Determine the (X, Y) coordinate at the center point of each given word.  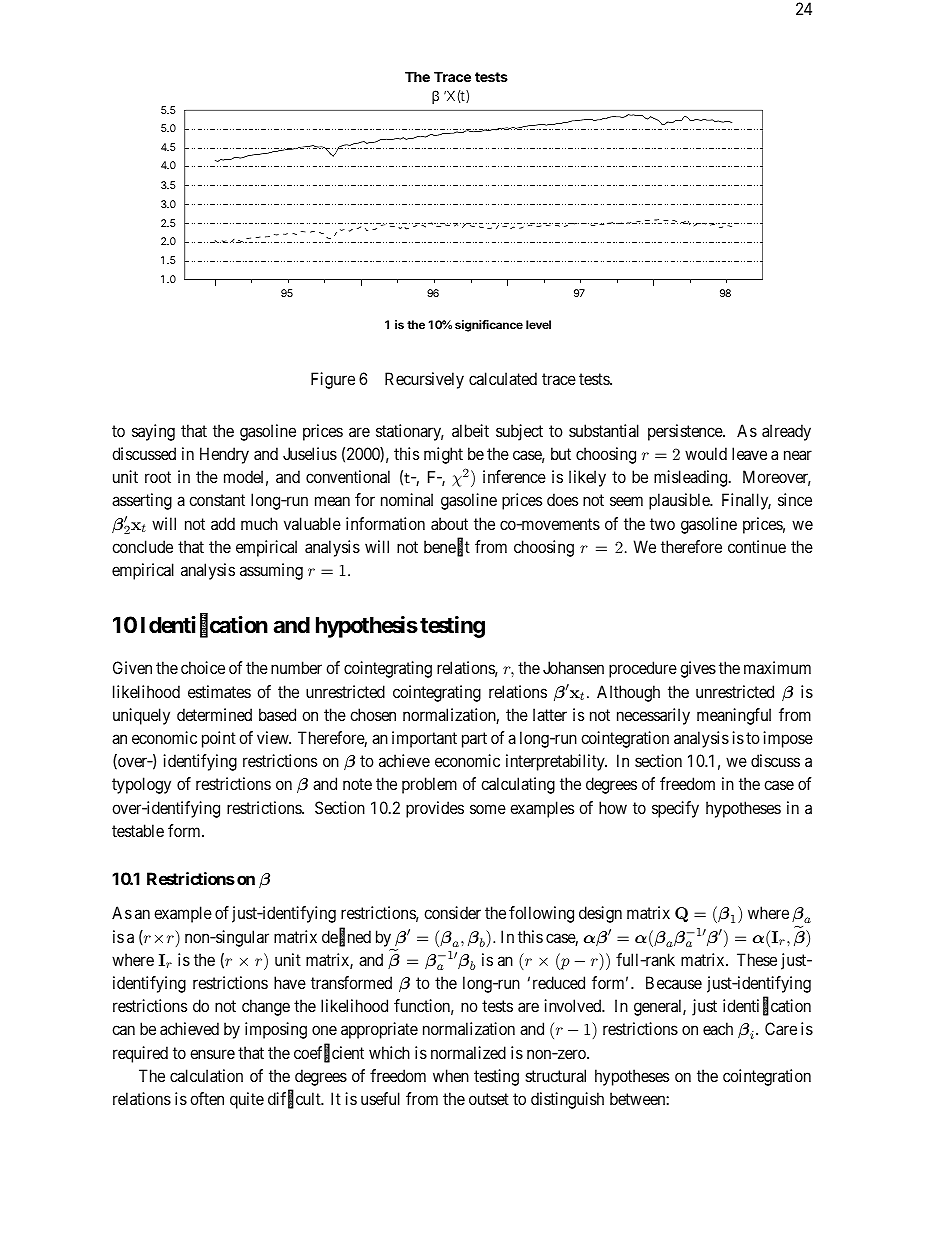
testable (138, 830)
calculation (206, 1075)
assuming (271, 571)
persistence (686, 432)
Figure (333, 380)
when (451, 1075)
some (488, 809)
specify (675, 809)
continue (757, 546)
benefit (447, 547)
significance (489, 326)
